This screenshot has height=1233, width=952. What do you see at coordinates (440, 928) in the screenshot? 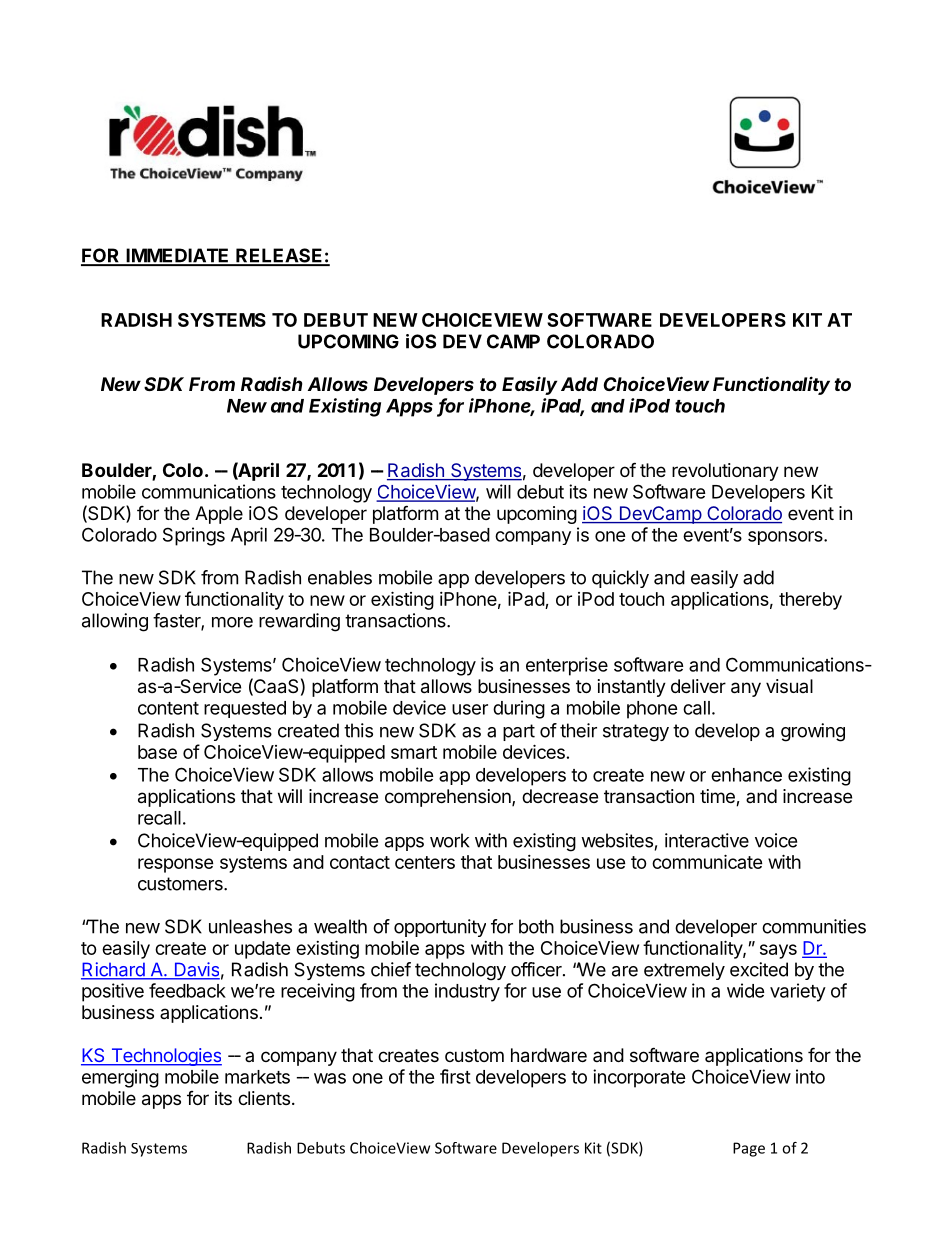
I see `opportunity` at bounding box center [440, 928].
